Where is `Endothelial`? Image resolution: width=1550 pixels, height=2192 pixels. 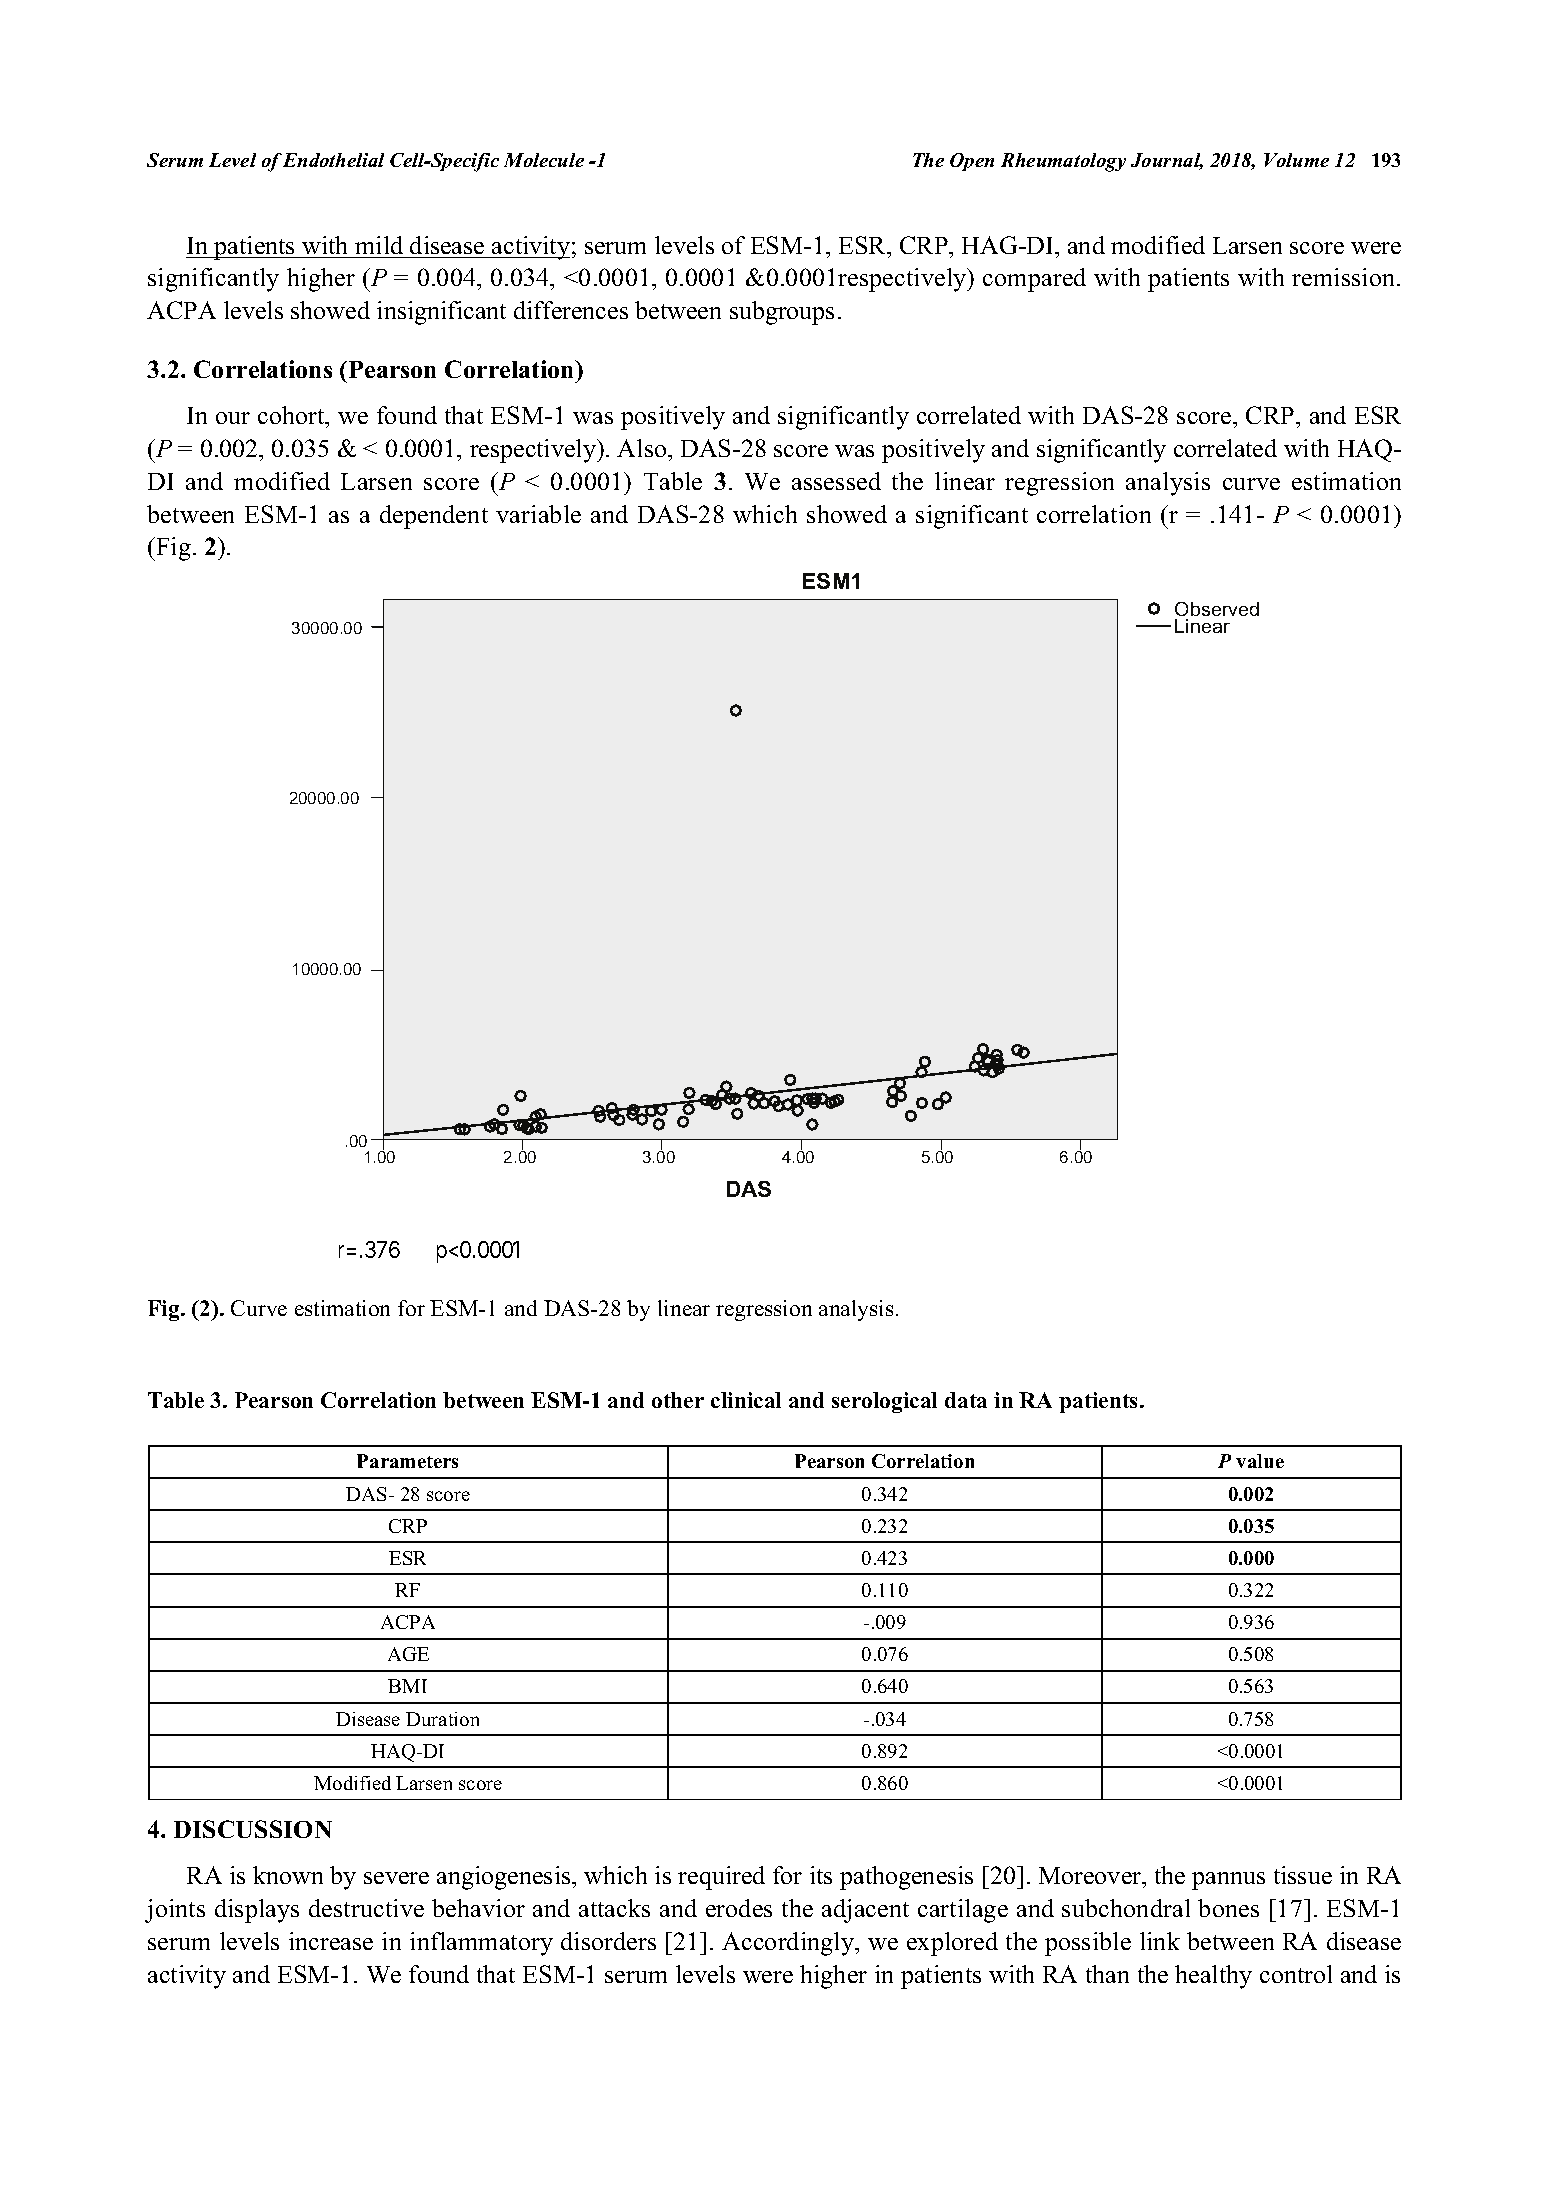 Endothelial is located at coordinates (333, 160).
